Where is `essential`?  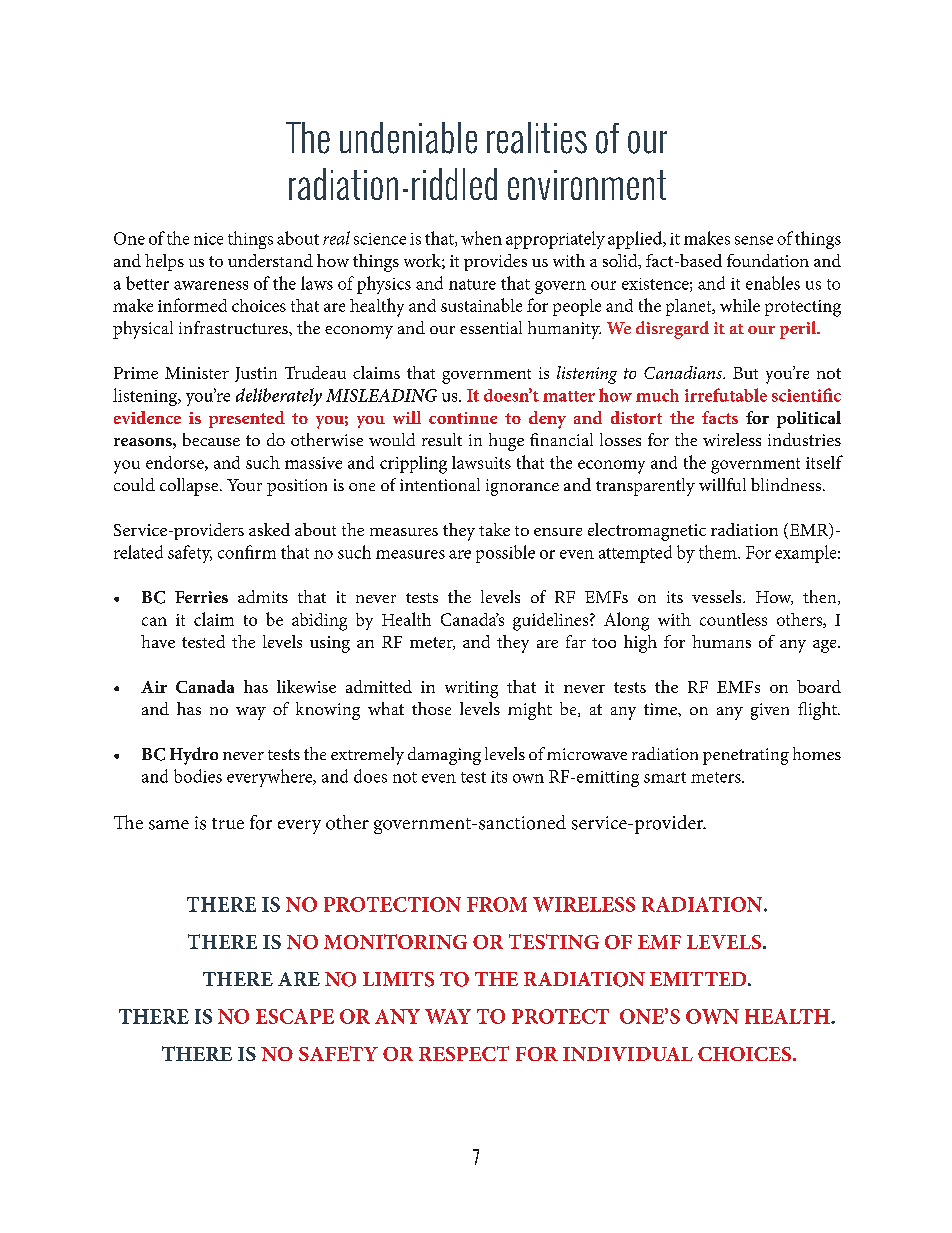
essential is located at coordinates (491, 327).
